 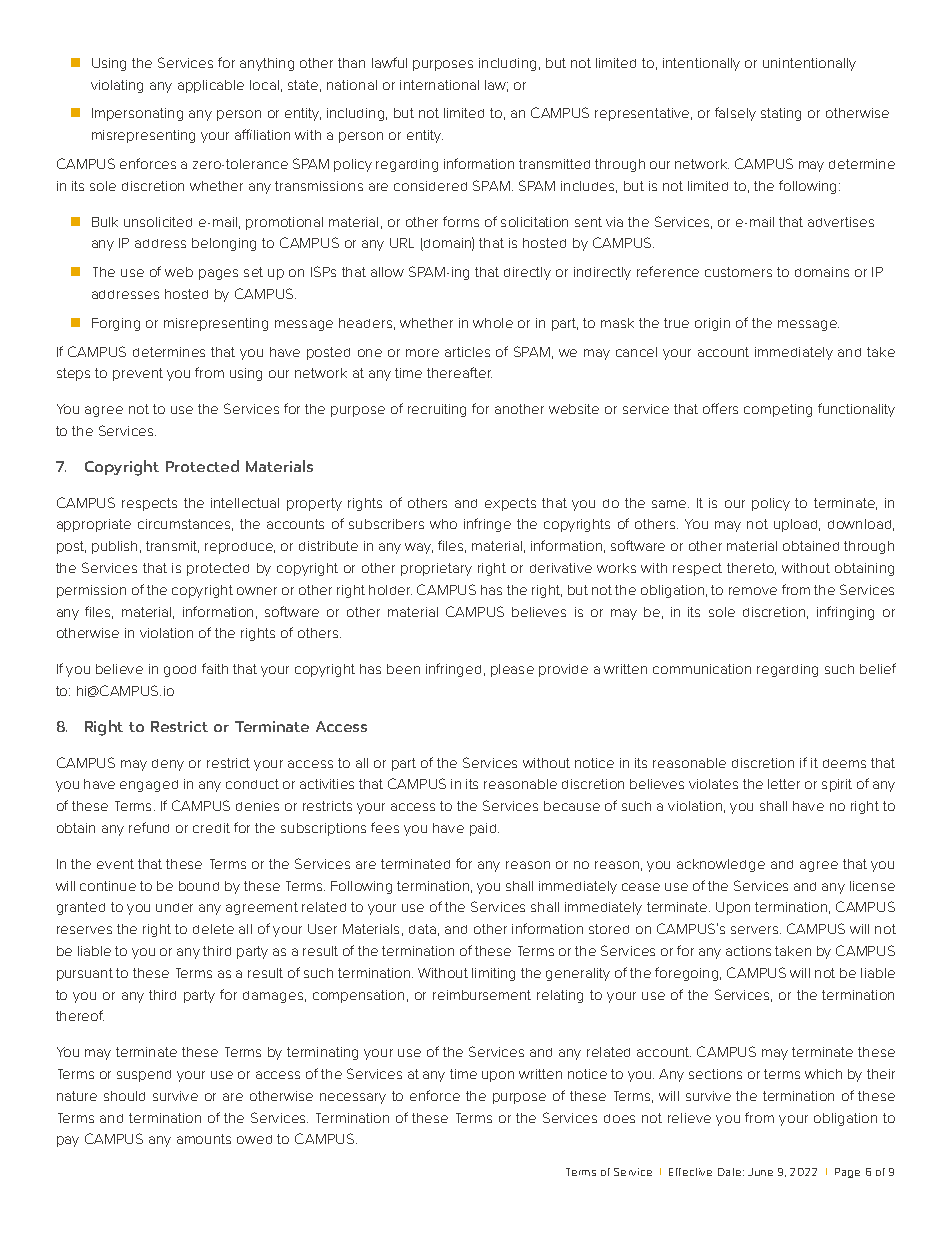 I want to click on amounts, so click(x=204, y=1139).
